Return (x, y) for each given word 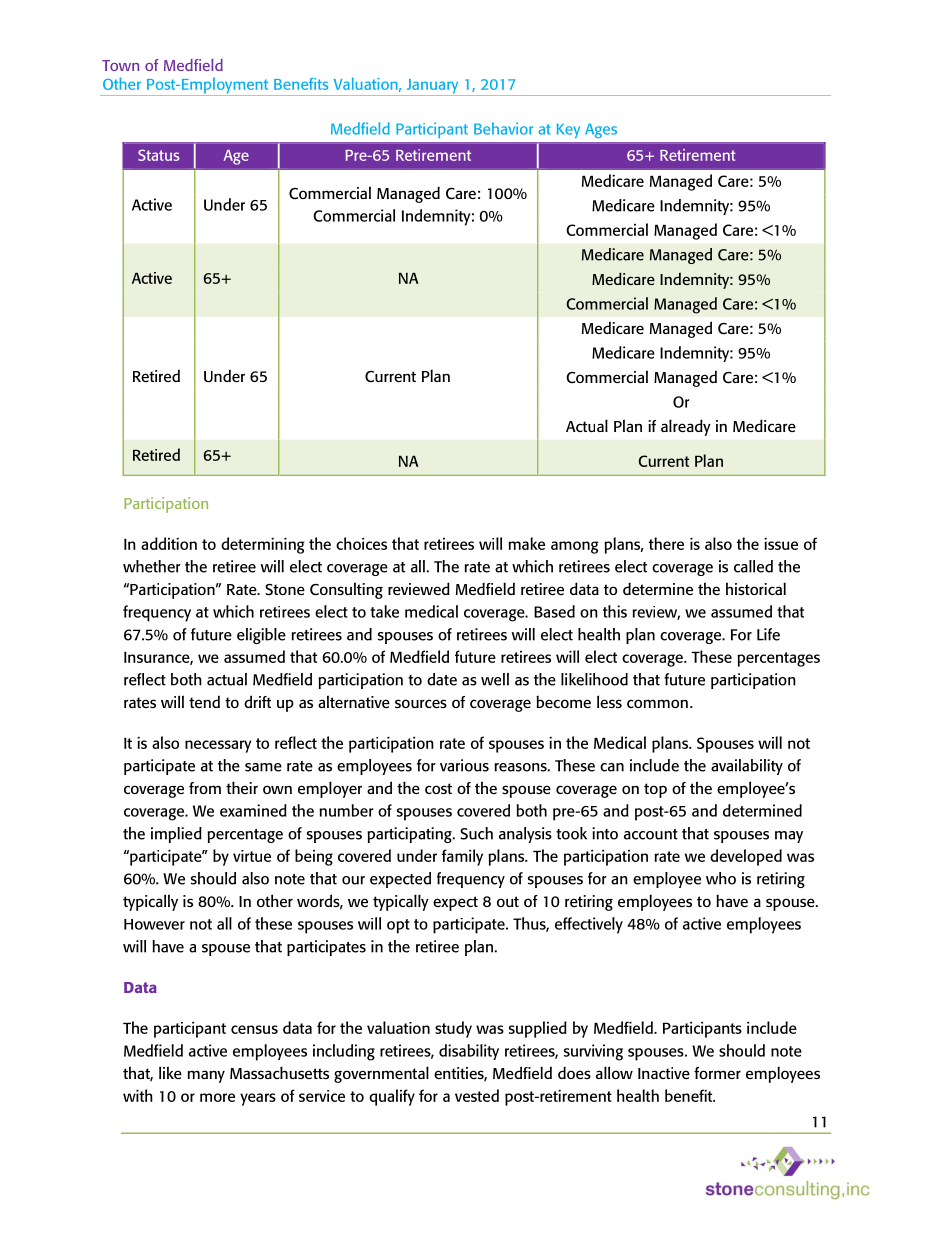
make (526, 543)
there (666, 543)
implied (176, 835)
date (442, 679)
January (432, 87)
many (206, 1076)
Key (568, 130)
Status (159, 155)
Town (120, 65)
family (462, 857)
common (657, 703)
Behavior (503, 128)
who (721, 878)
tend (204, 701)
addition (169, 543)
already (686, 427)
